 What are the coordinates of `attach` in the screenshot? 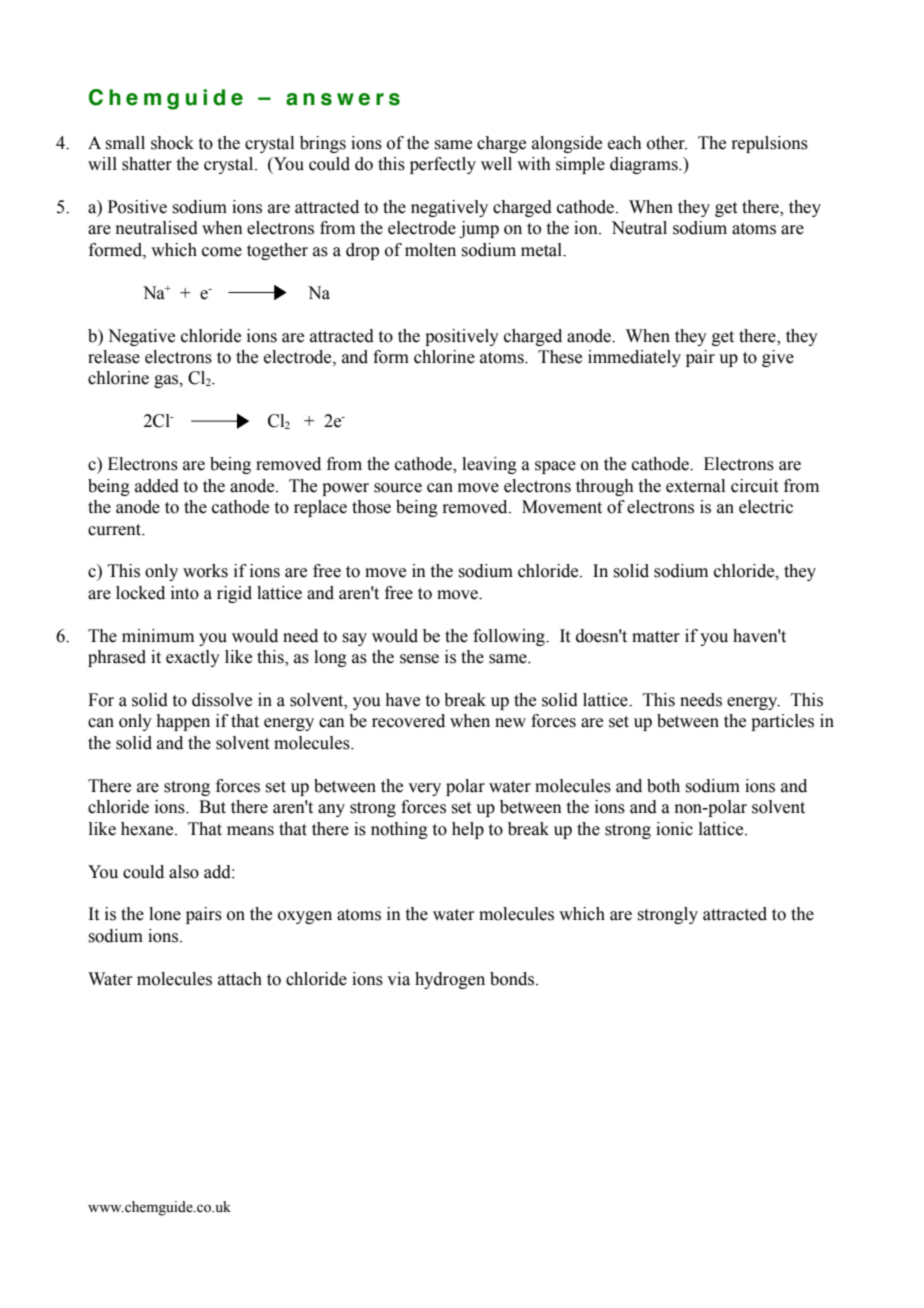 It's located at (240, 979).
